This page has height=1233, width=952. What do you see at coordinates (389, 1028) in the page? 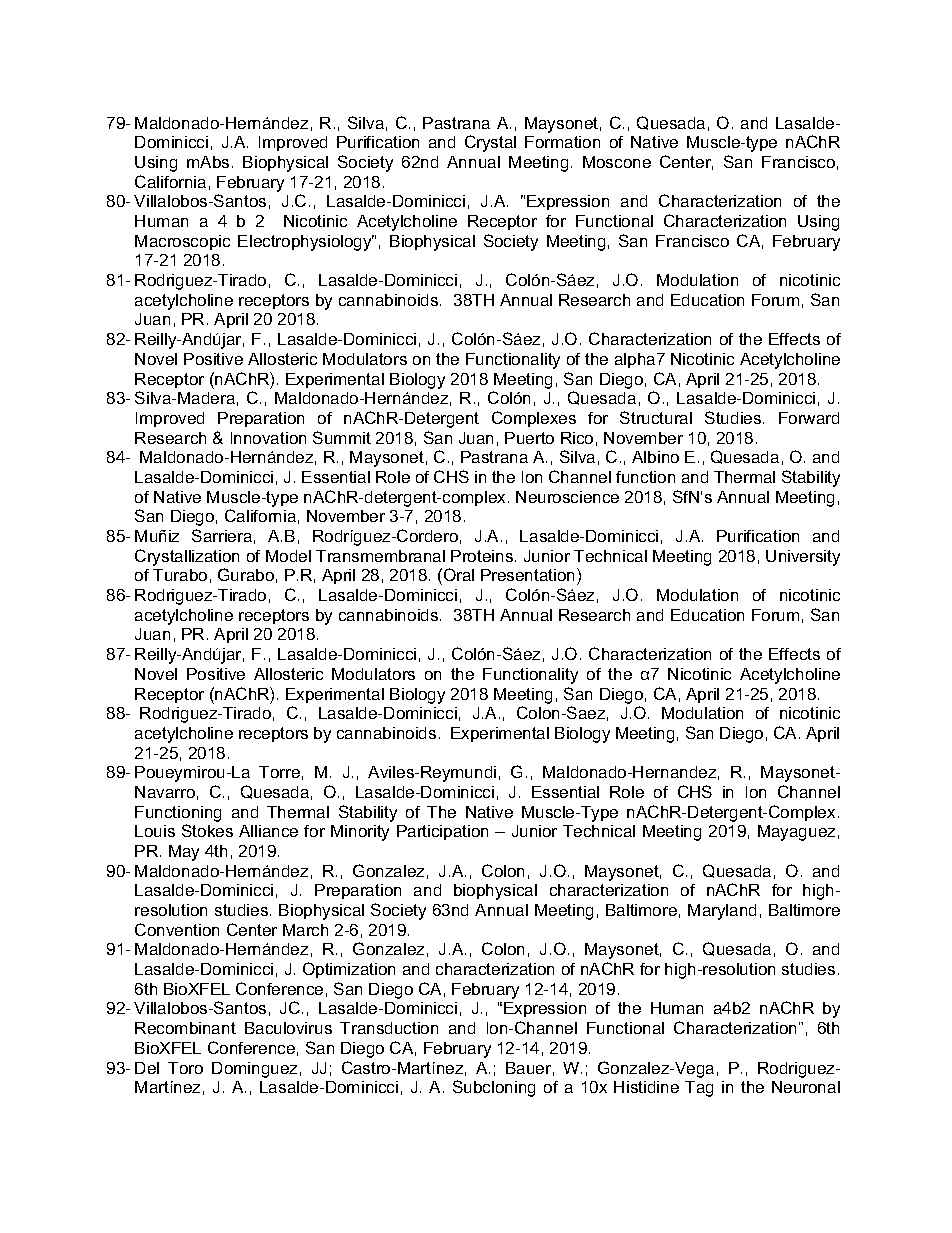
I see `Transduction` at bounding box center [389, 1028].
